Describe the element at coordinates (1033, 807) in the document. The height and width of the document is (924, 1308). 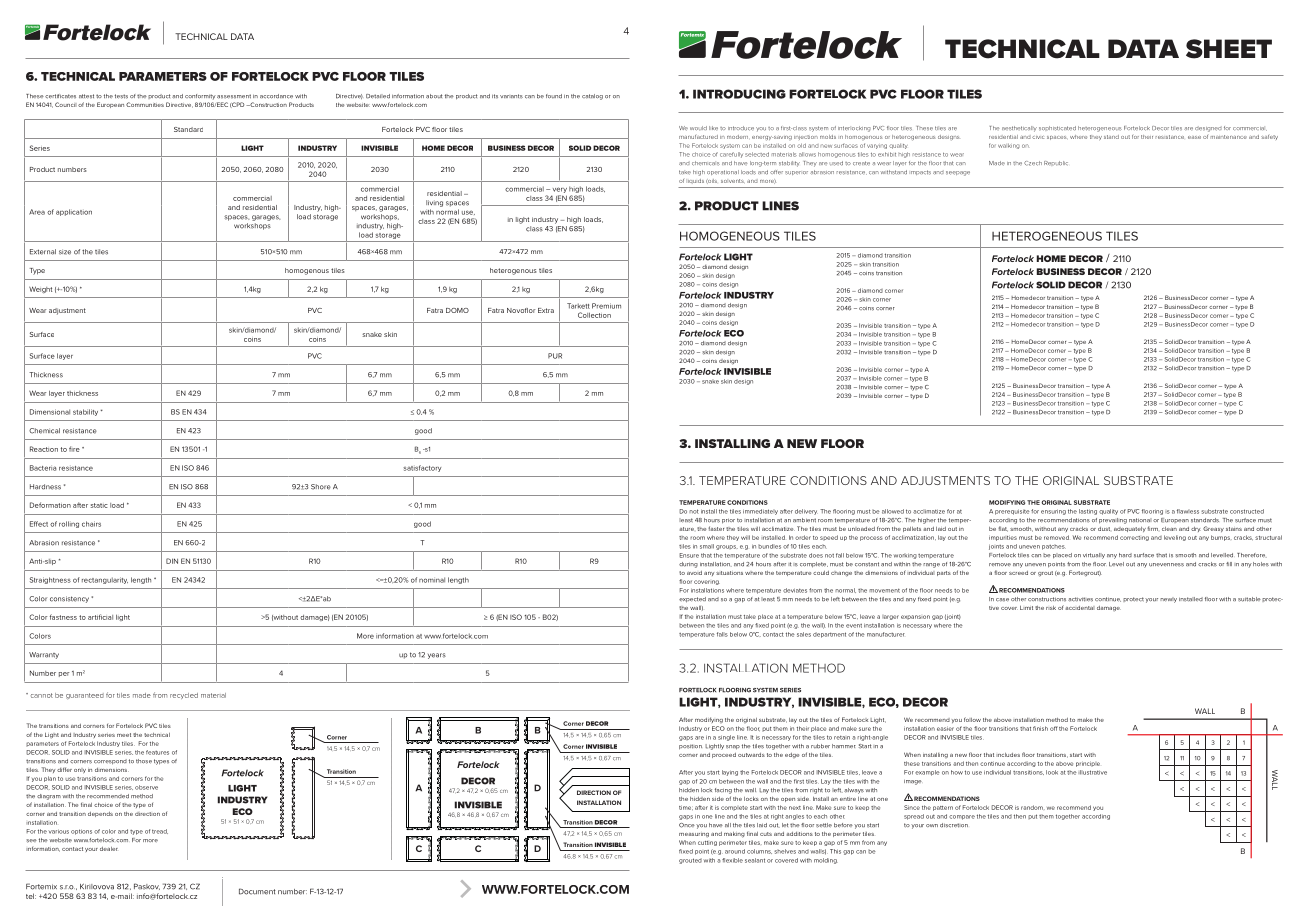
I see `random` at that location.
